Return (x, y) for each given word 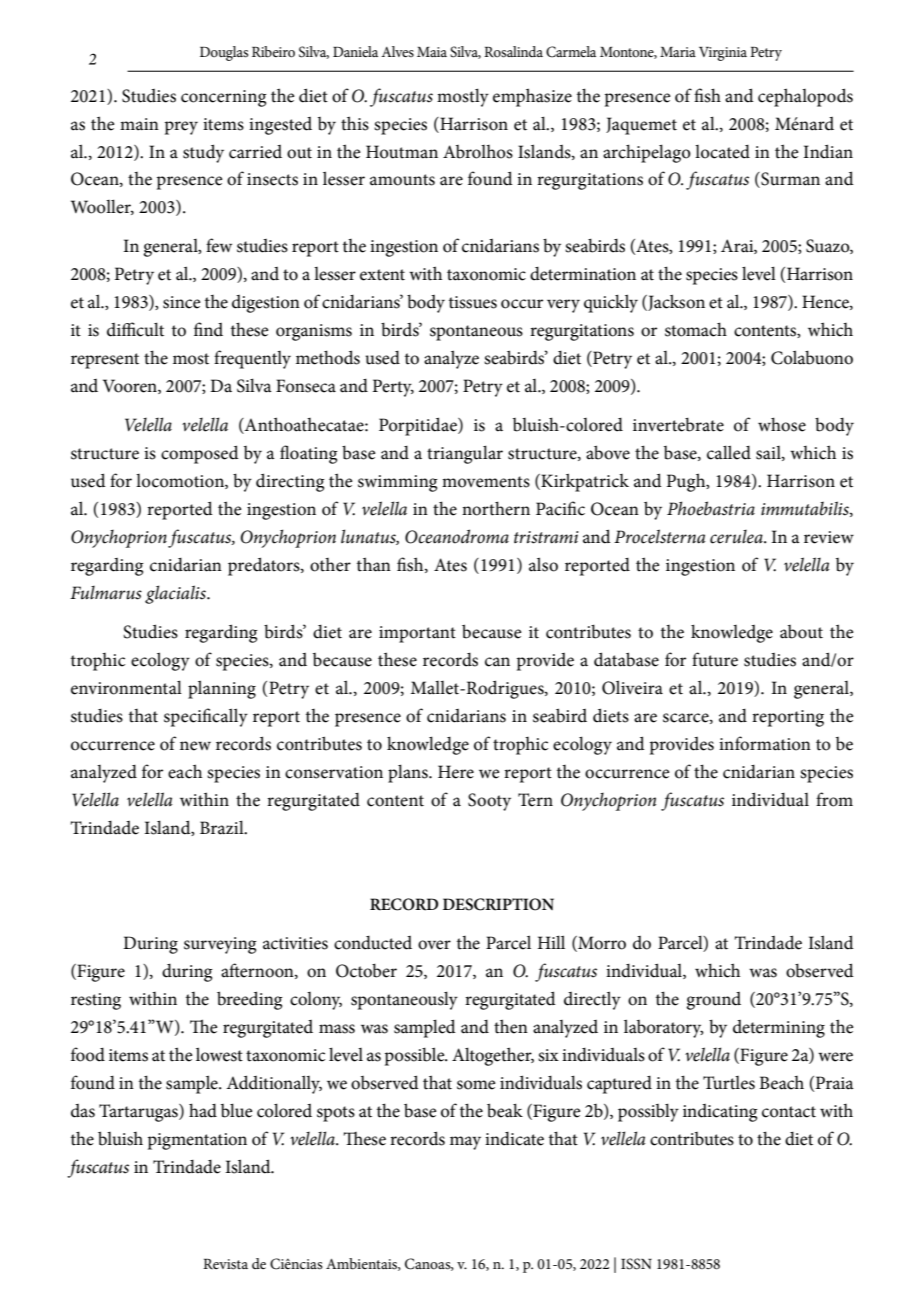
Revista (225, 1264)
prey (181, 128)
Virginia (723, 54)
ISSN (636, 1264)
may (465, 1143)
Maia (432, 52)
